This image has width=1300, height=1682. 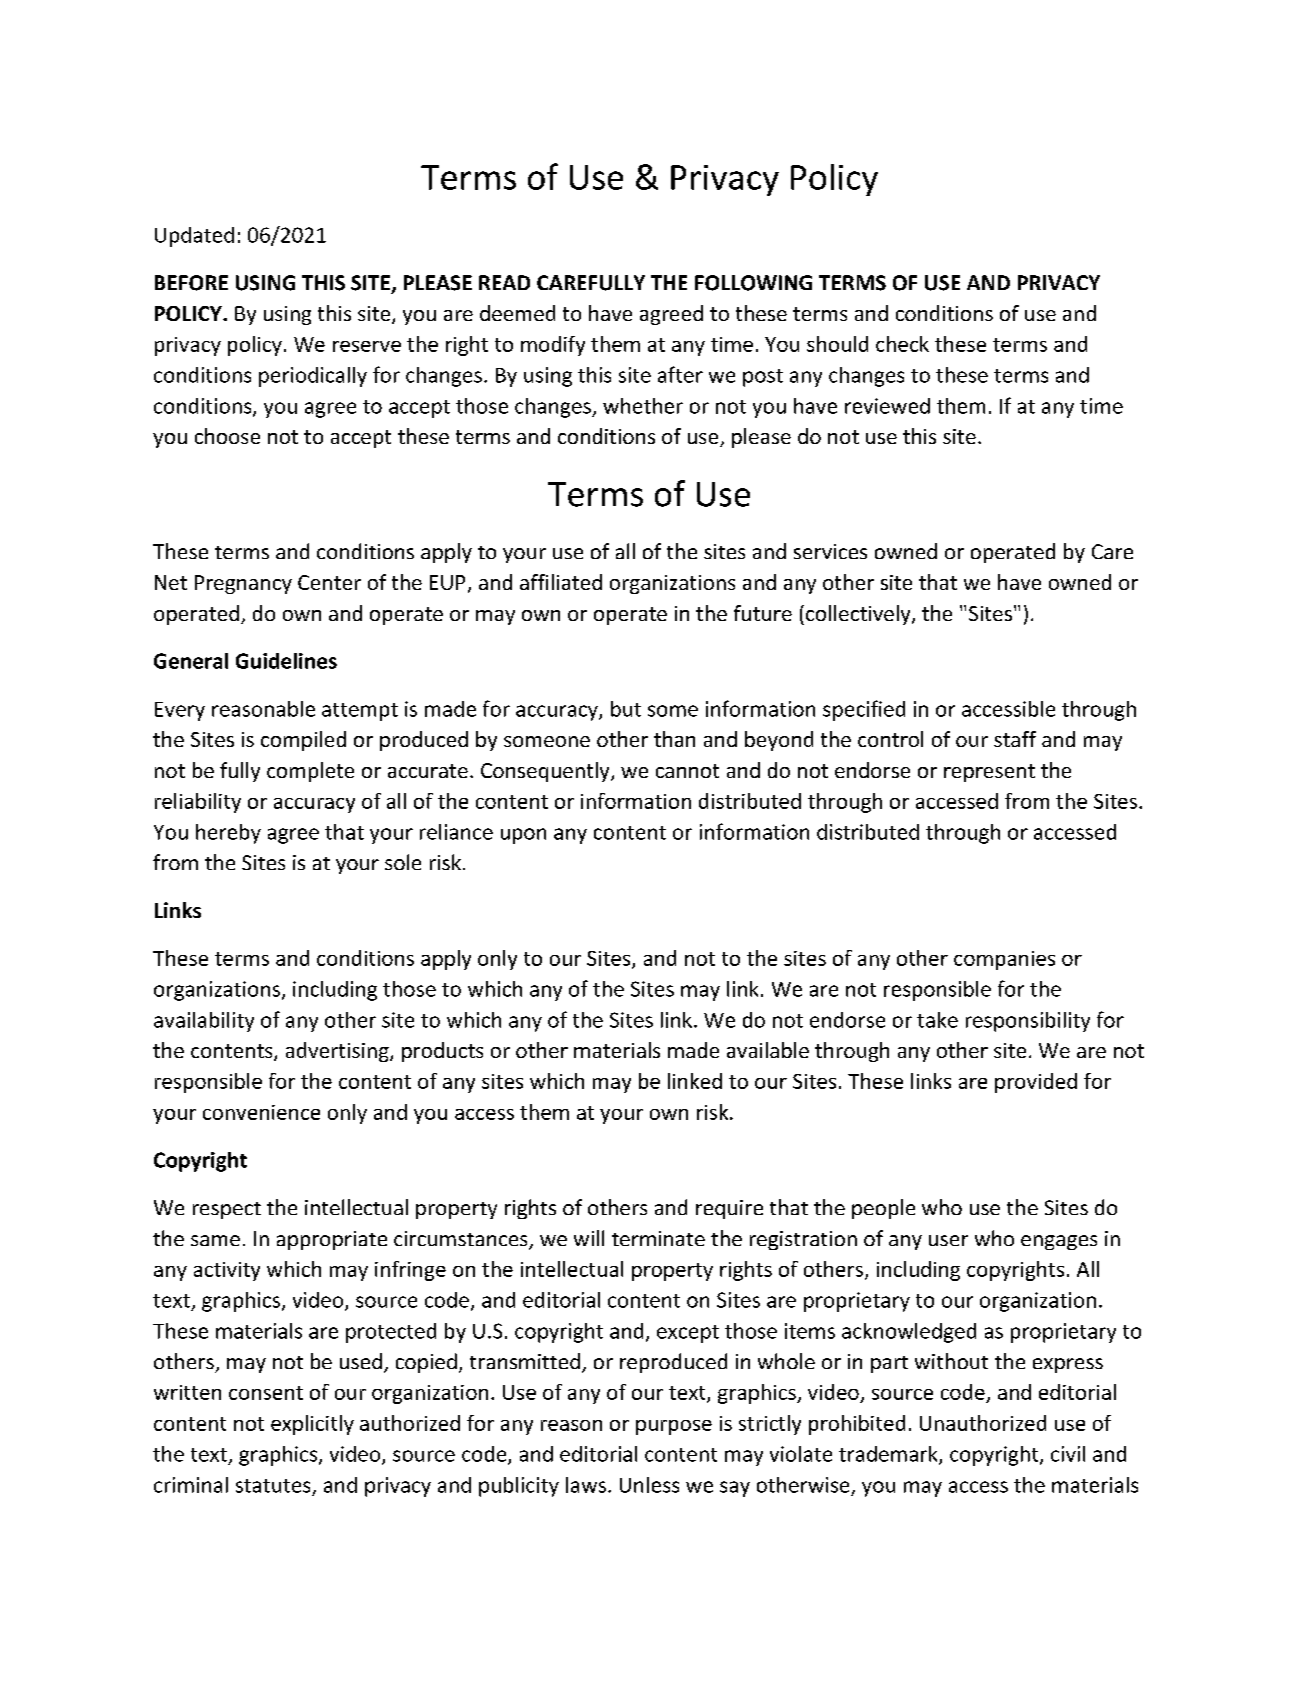 What do you see at coordinates (243, 584) in the image?
I see `Pregnancy` at bounding box center [243, 584].
